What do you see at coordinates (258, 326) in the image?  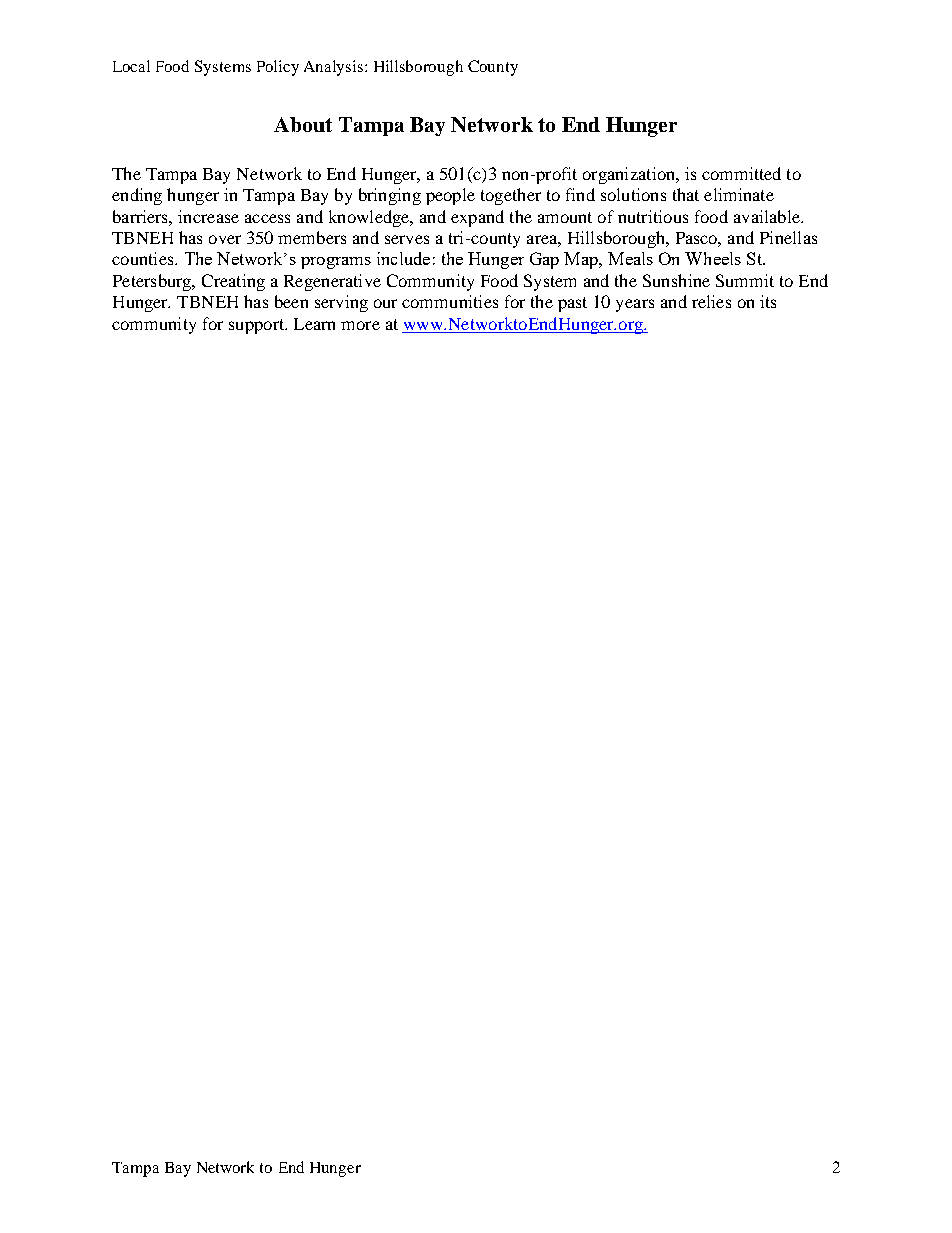 I see `support` at bounding box center [258, 326].
